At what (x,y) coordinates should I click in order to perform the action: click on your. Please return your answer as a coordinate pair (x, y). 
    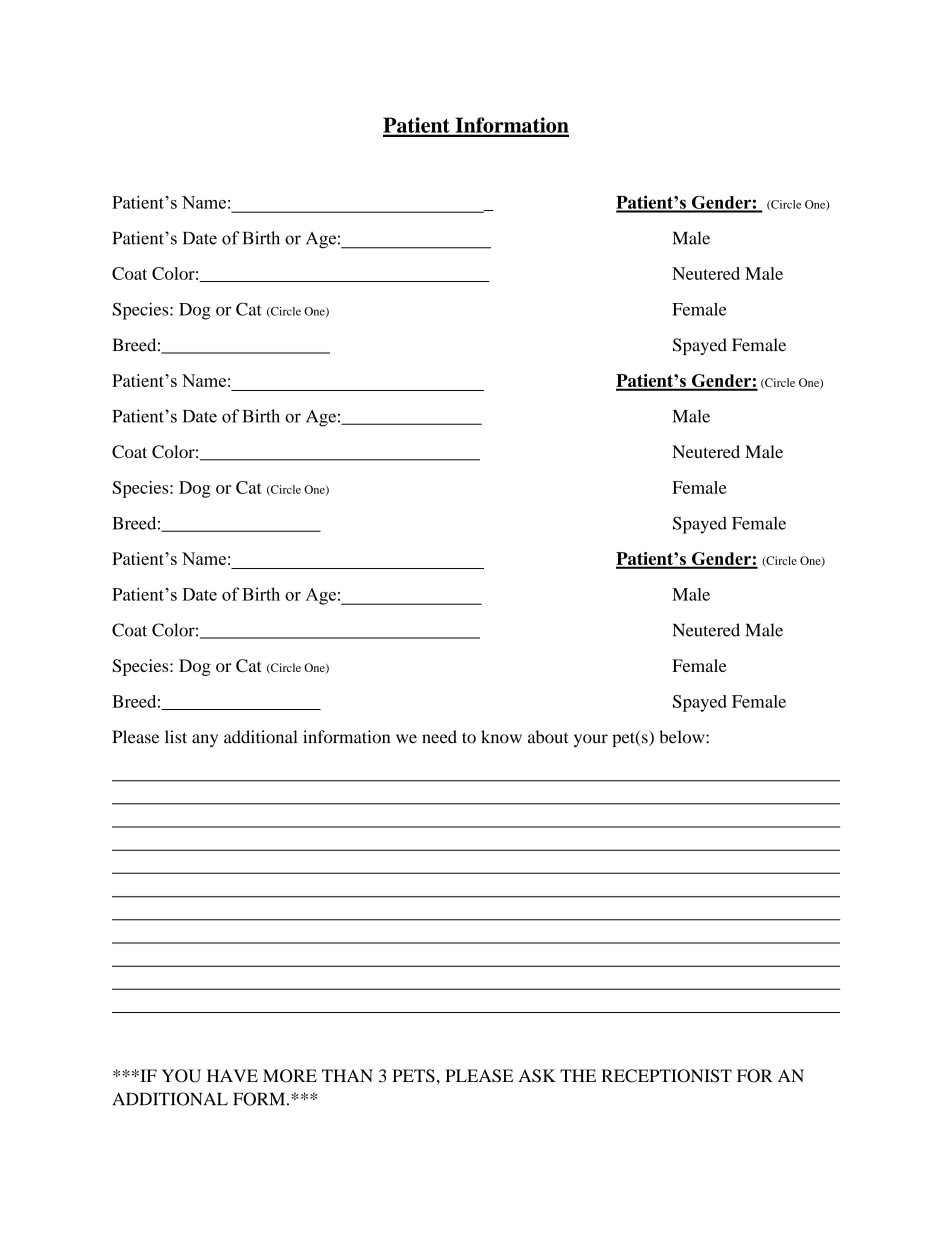
    Looking at the image, I should click on (591, 740).
